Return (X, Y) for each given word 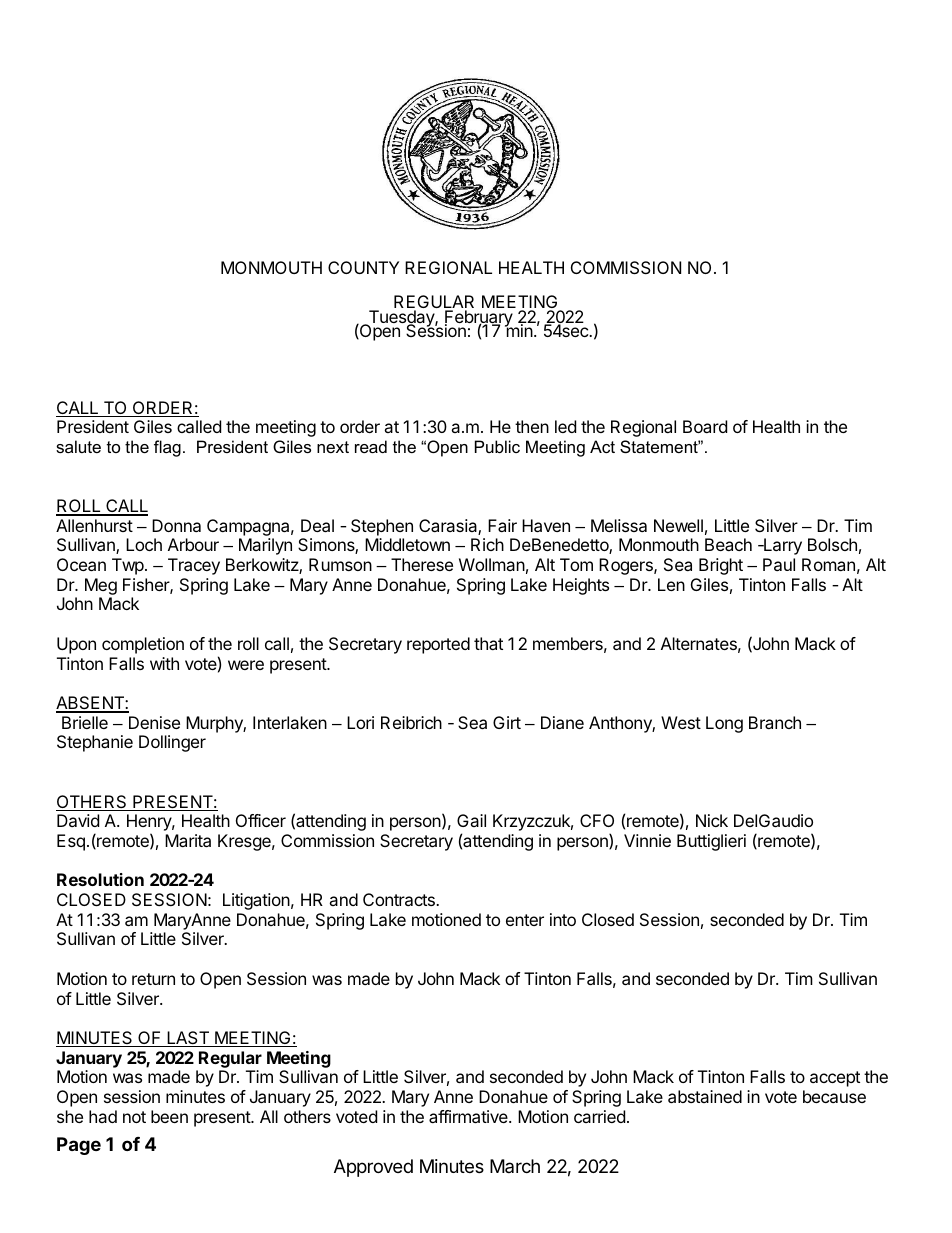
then (532, 426)
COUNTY (363, 267)
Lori (360, 722)
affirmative (469, 1116)
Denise (154, 722)
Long (724, 724)
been (169, 1116)
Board (705, 426)
